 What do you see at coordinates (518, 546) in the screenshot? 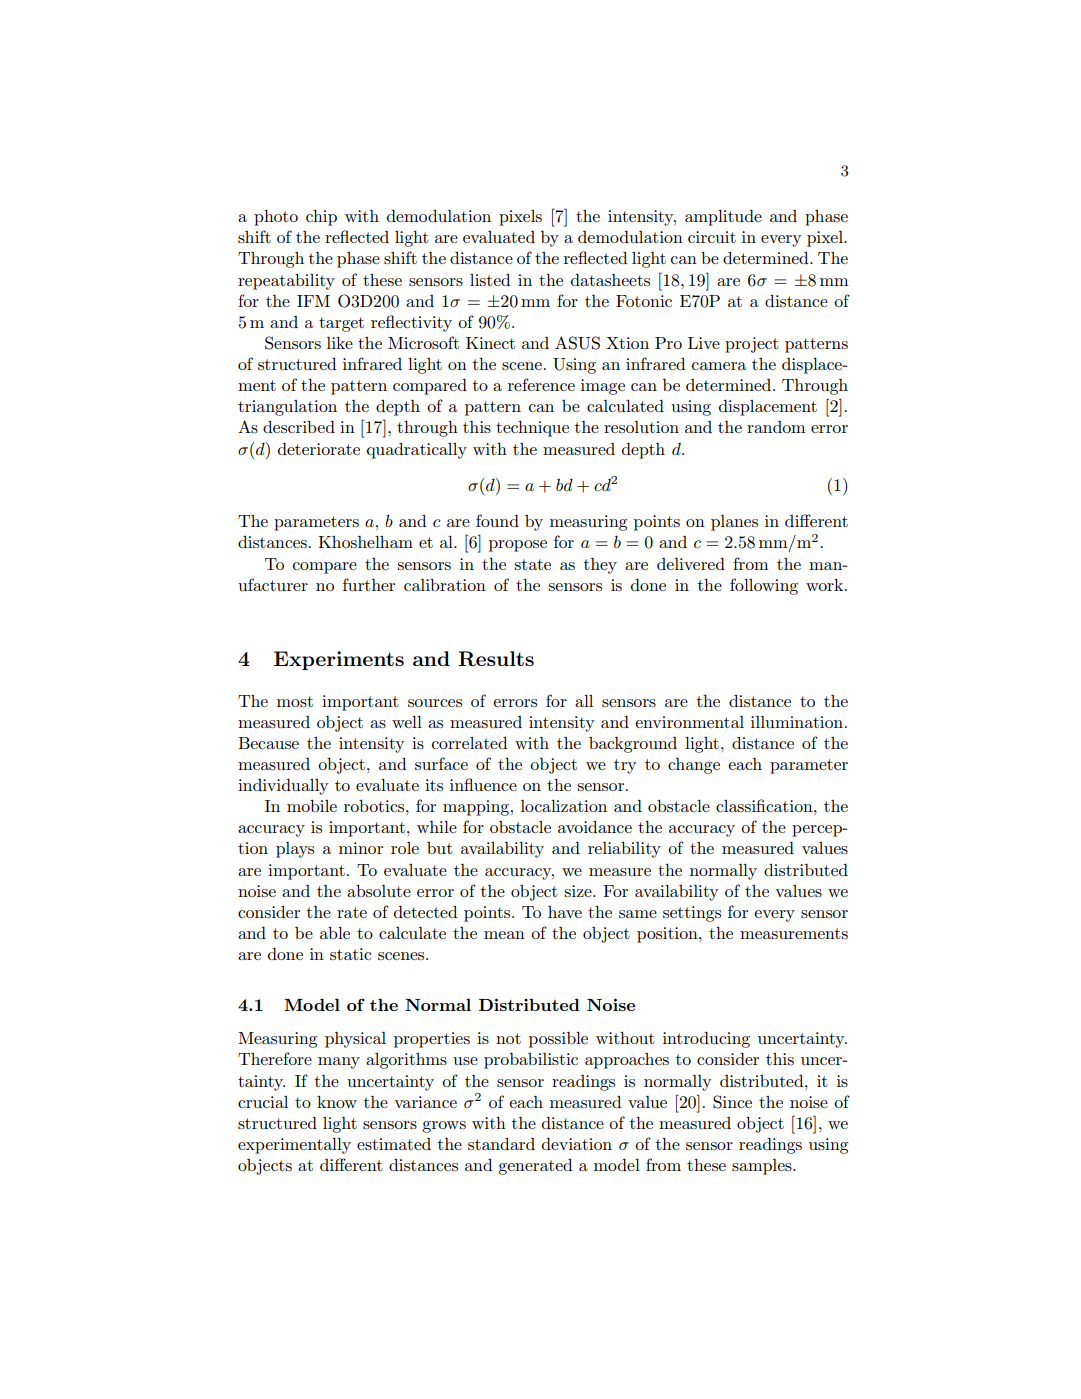
I see `propose` at bounding box center [518, 546].
